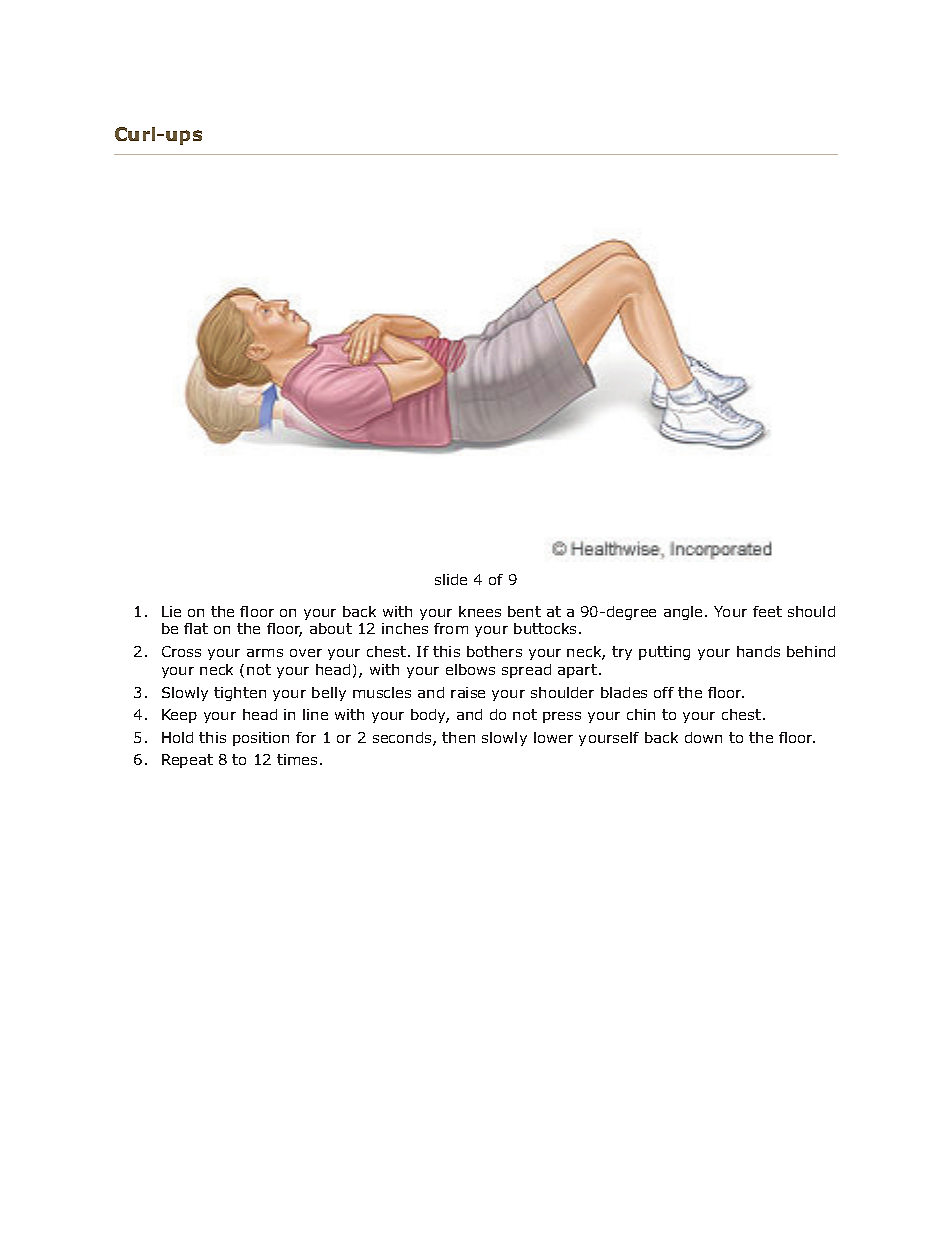 The image size is (952, 1233). Describe the element at coordinates (767, 611) in the document. I see `feet` at that location.
